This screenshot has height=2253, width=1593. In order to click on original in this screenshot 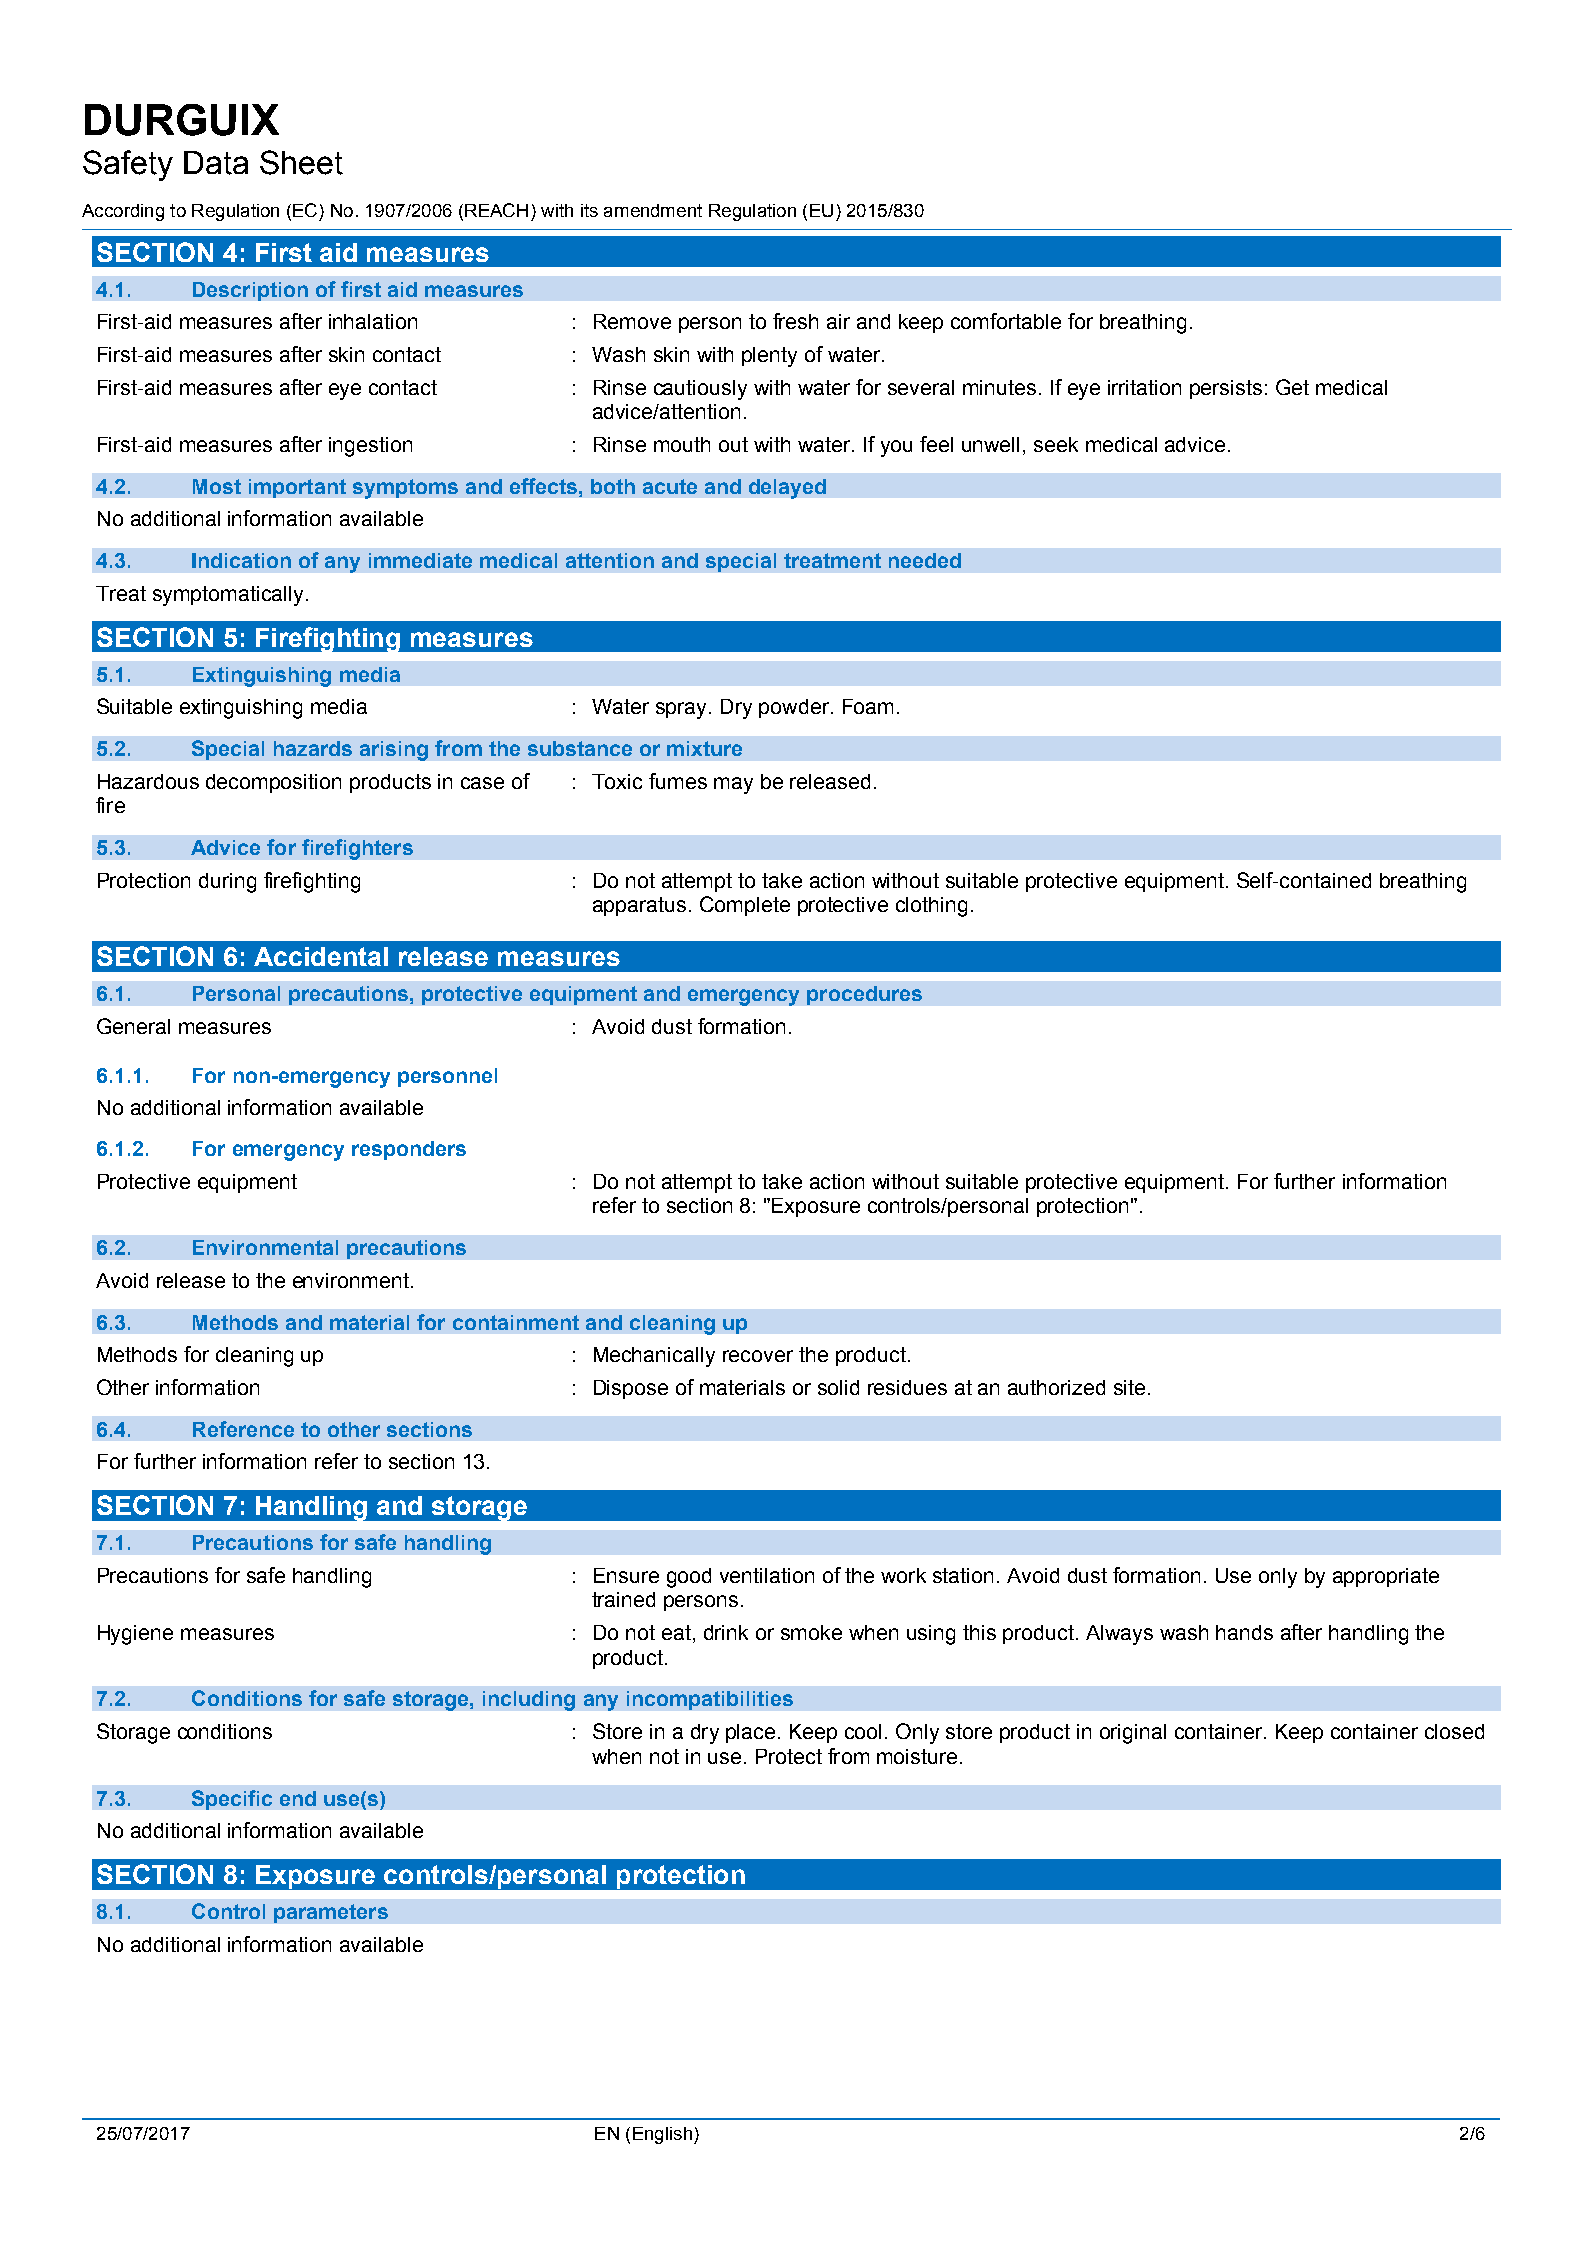, I will do `click(1133, 1734)`.
